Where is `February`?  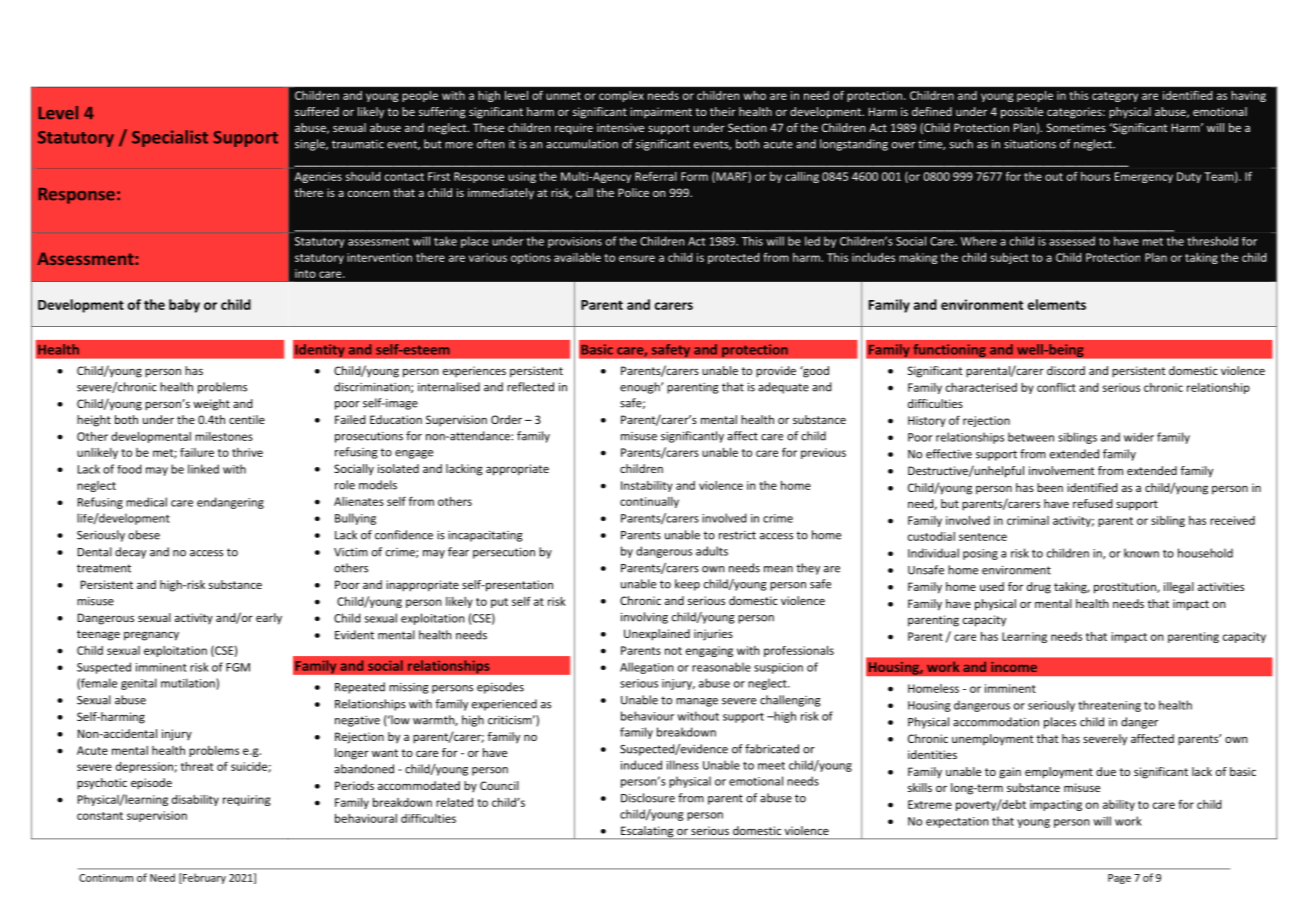
February is located at coordinates (203, 878).
